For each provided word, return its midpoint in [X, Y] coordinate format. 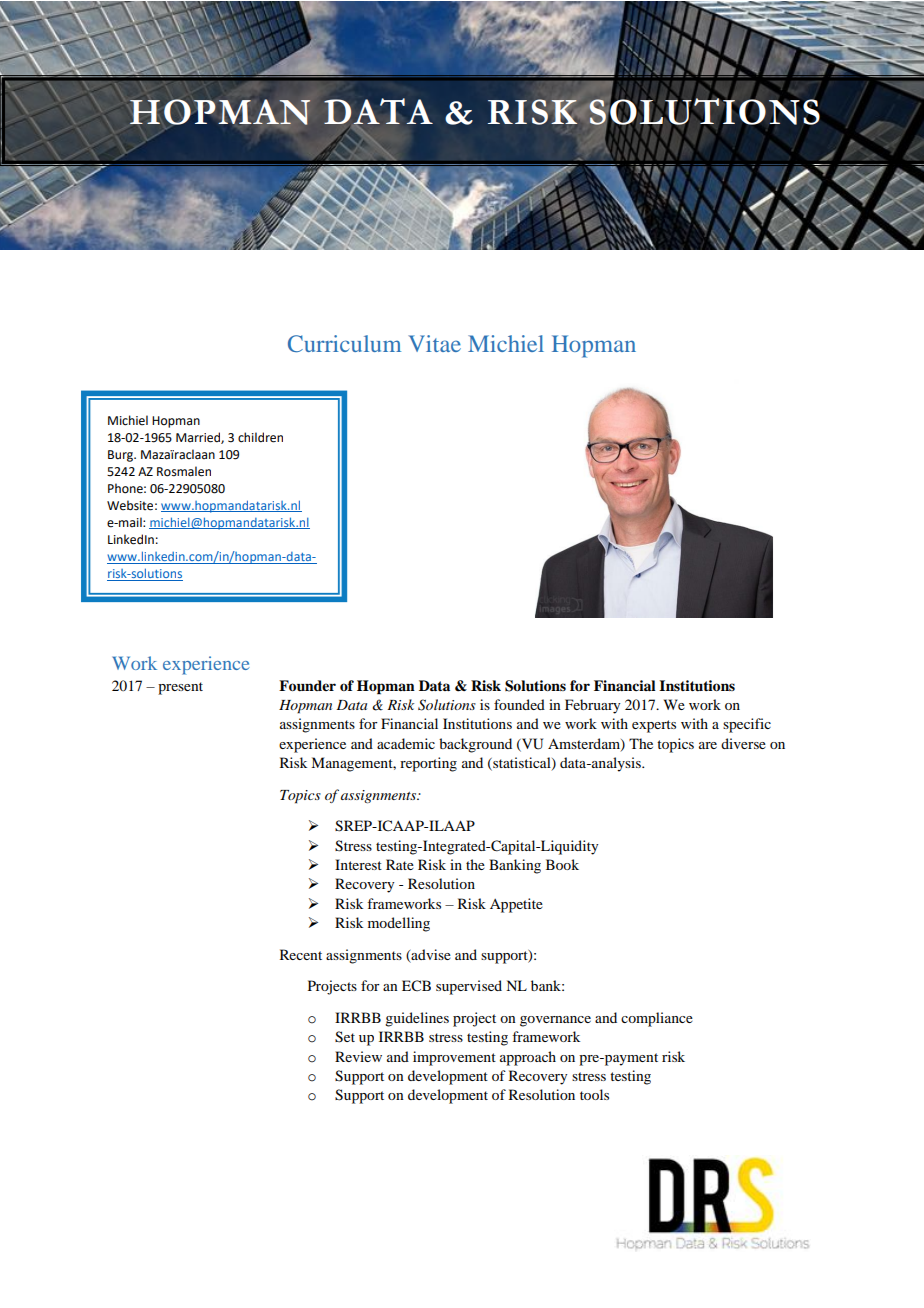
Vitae [434, 343]
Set [345, 1037]
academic [406, 743]
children [260, 437]
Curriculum [344, 343]
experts [654, 726]
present [180, 688]
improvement [454, 1058]
